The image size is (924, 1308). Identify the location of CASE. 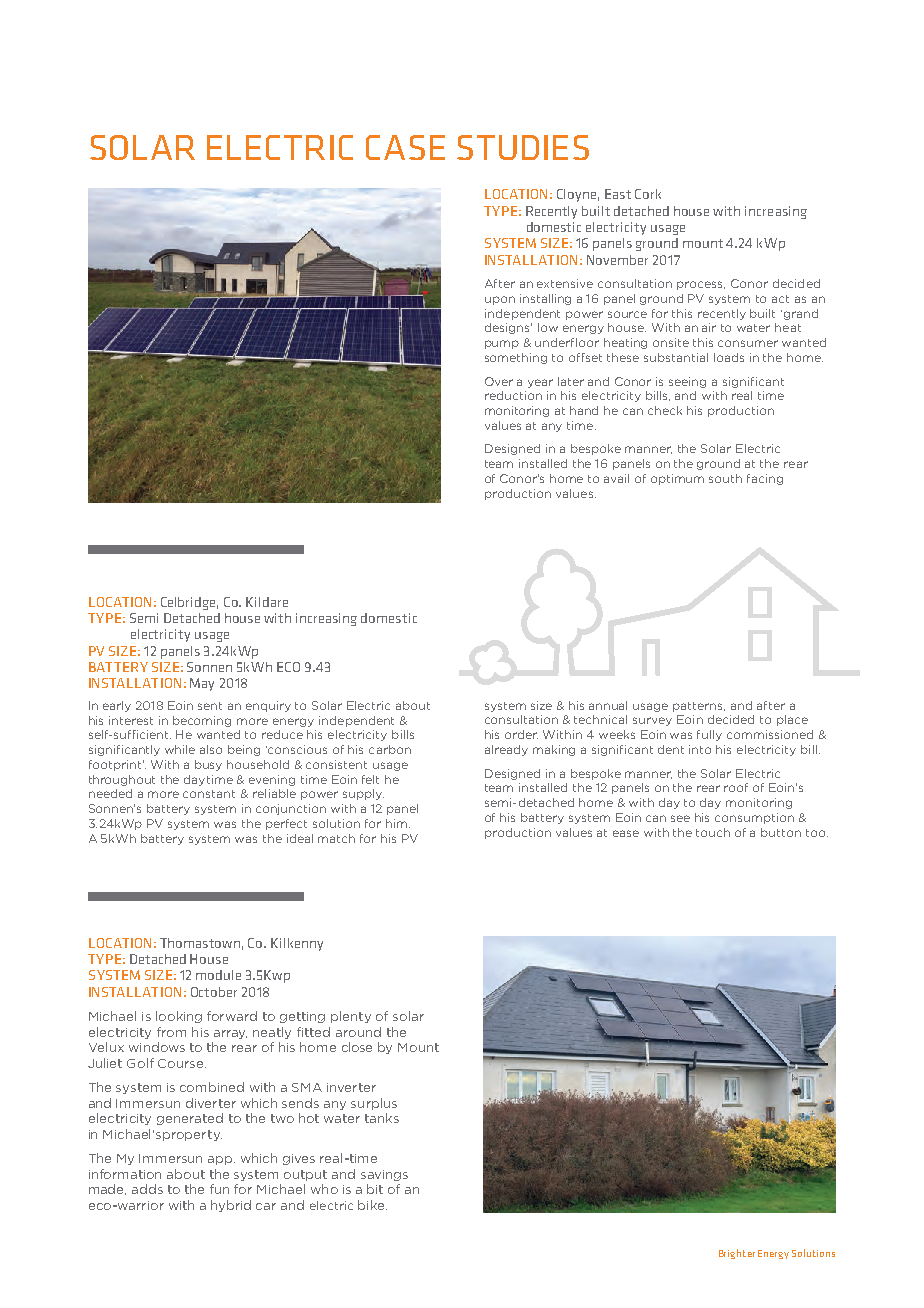
(405, 147).
